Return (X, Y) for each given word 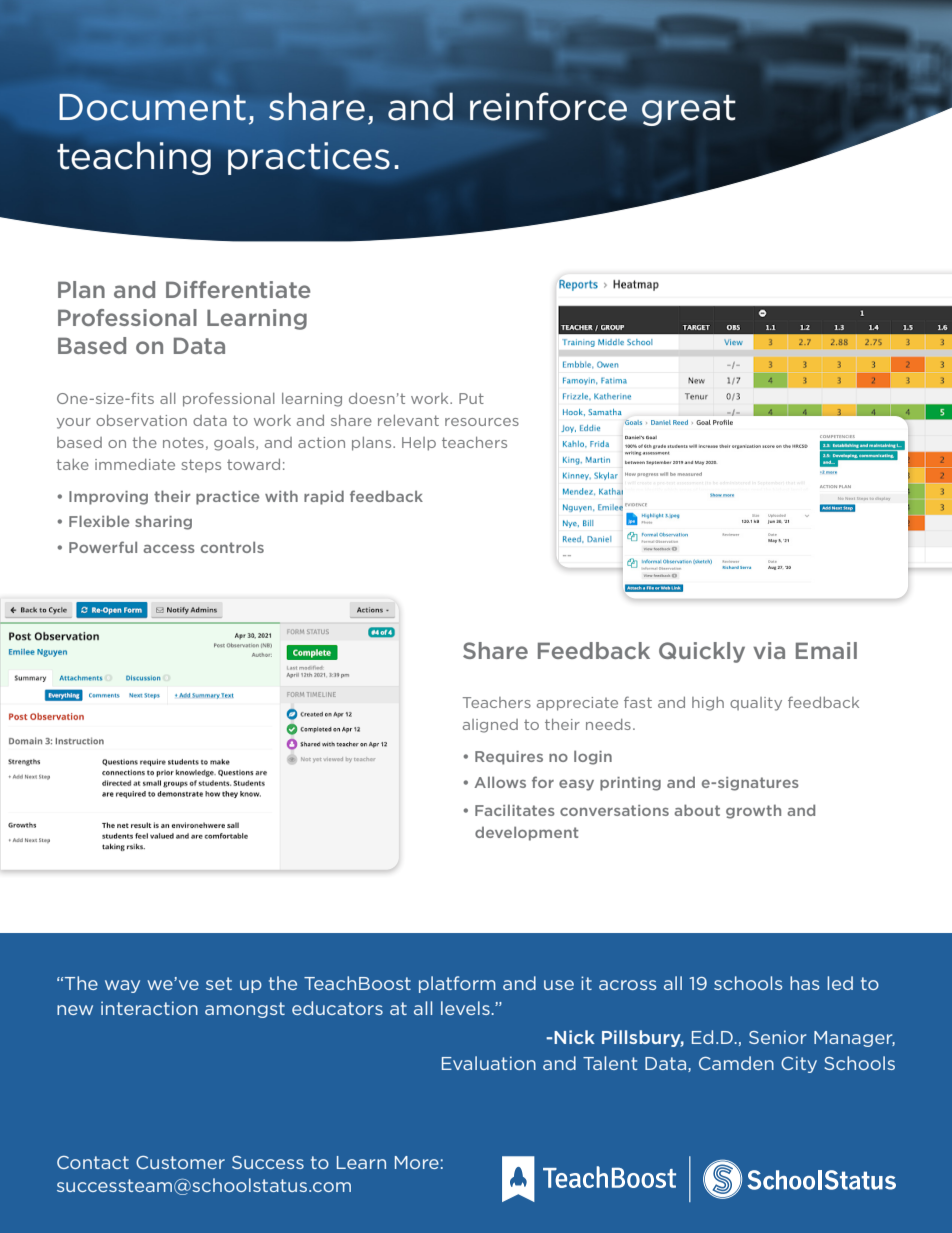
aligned (490, 726)
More (417, 1162)
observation (141, 420)
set (219, 983)
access (169, 548)
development (527, 833)
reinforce (548, 106)
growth (753, 811)
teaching (134, 158)
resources (482, 422)
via (769, 650)
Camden (736, 1063)
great (688, 110)
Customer (180, 1162)
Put (471, 398)
